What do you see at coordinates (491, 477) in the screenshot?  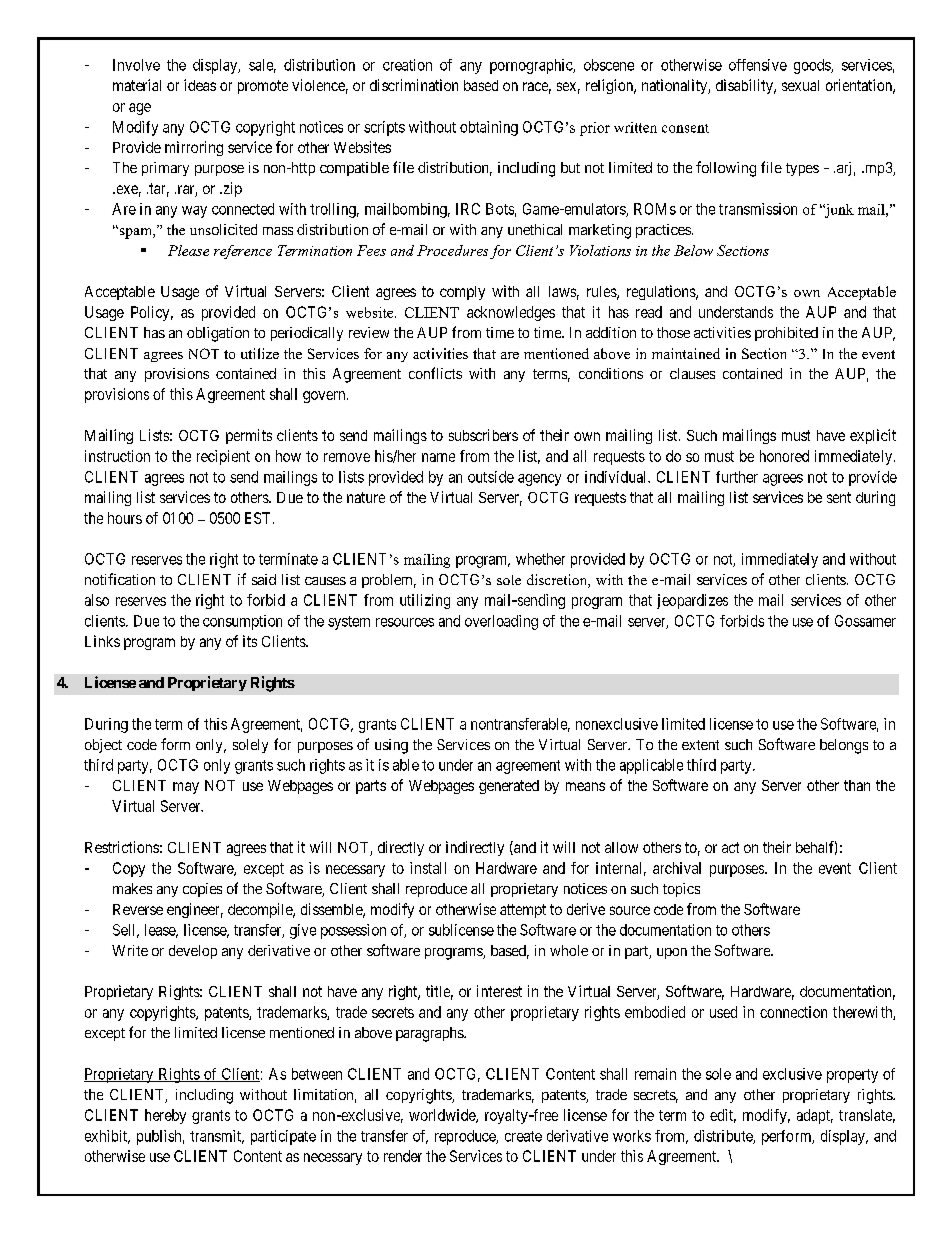 I see `outside` at bounding box center [491, 477].
